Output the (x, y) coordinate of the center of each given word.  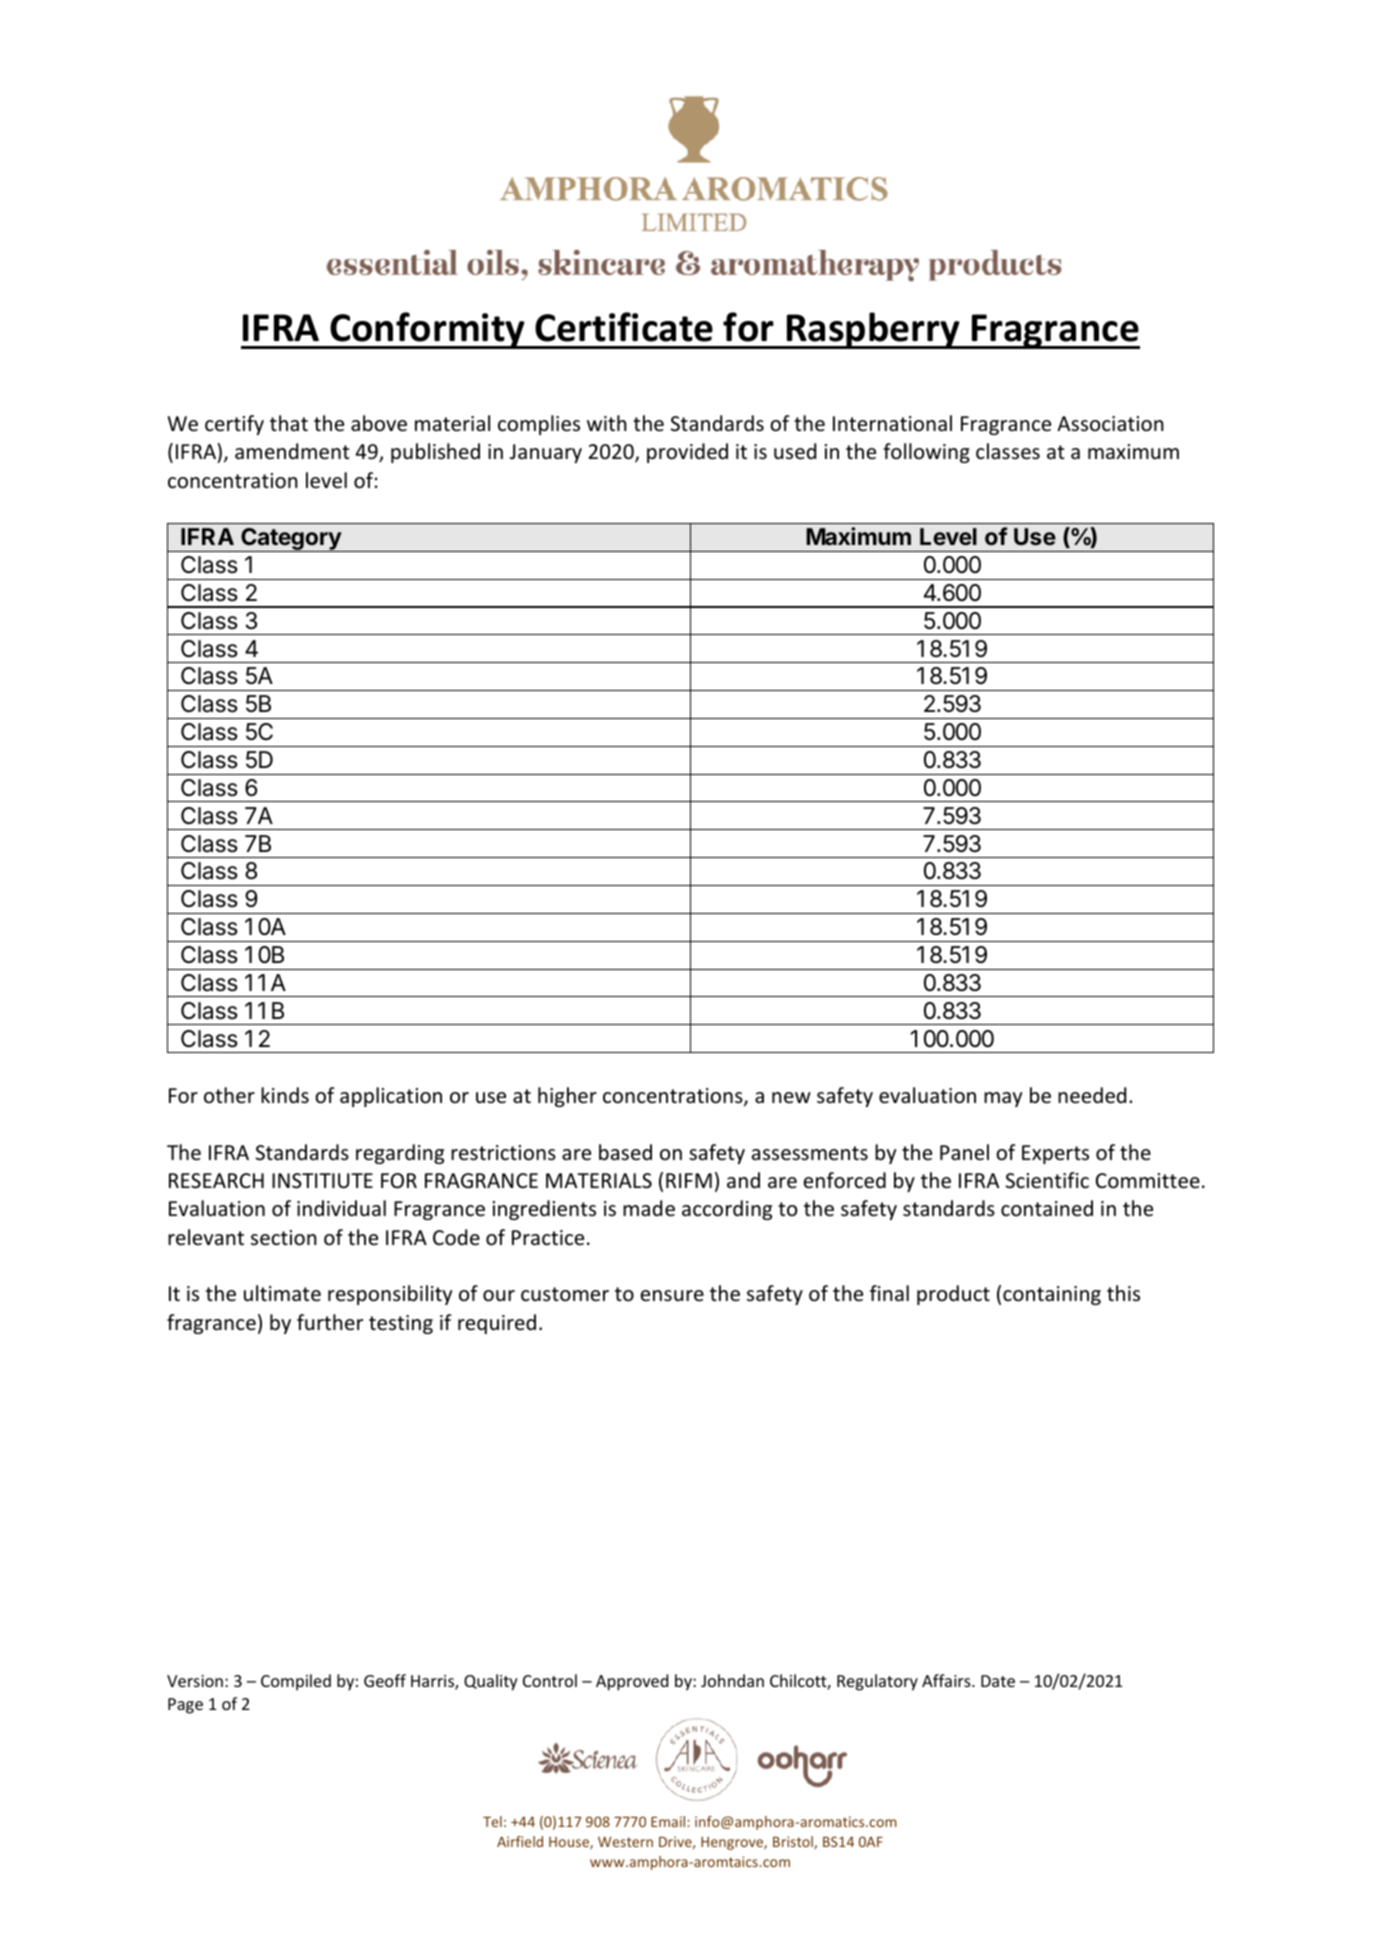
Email (668, 1821)
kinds (285, 1095)
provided (687, 453)
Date (998, 1681)
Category (291, 540)
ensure (672, 1296)
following (926, 453)
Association (1110, 424)
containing (1052, 1295)
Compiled (296, 1682)
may (1003, 1099)
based (625, 1152)
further (330, 1322)
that (289, 423)
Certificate (624, 327)
